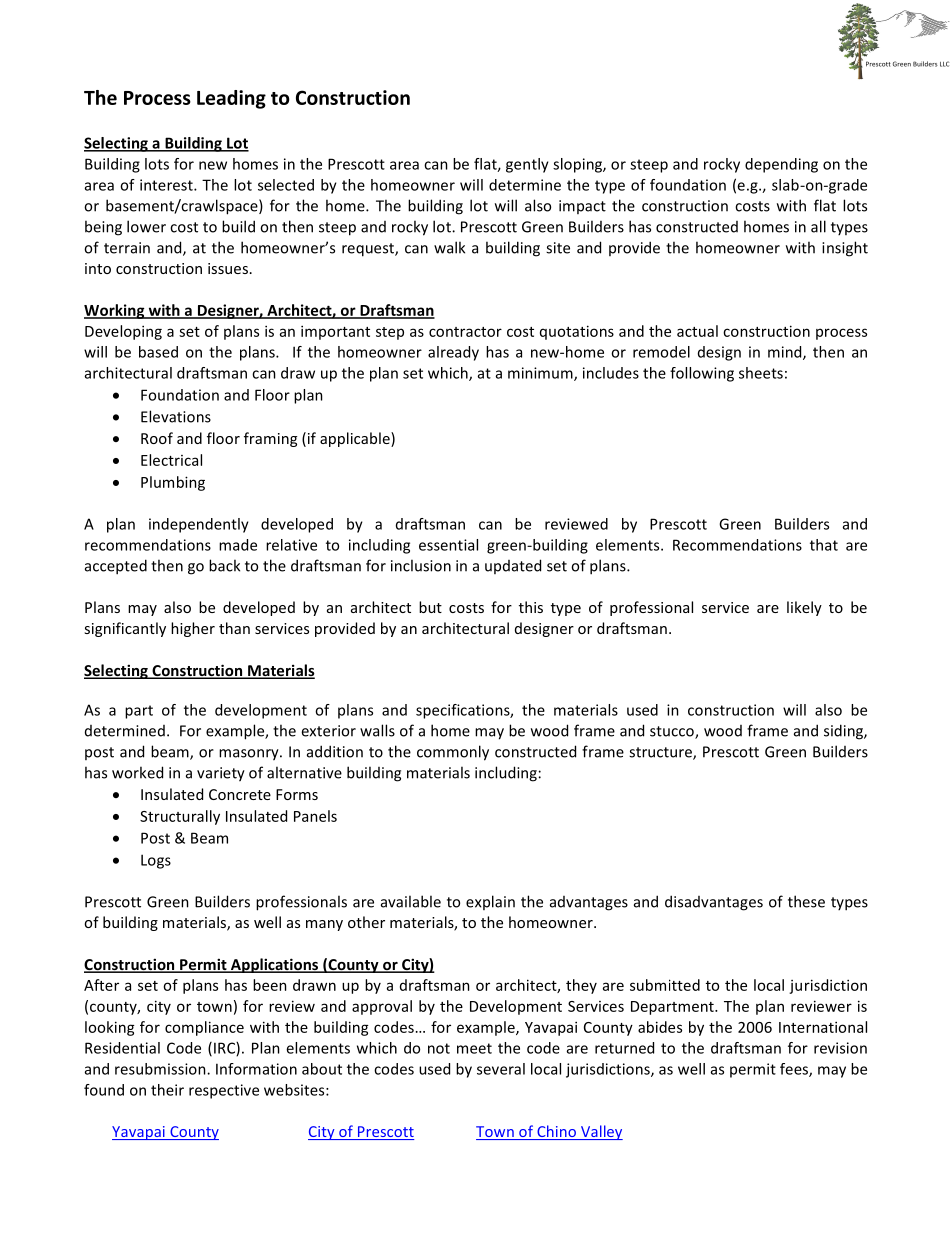  Describe the element at coordinates (840, 1048) in the document. I see `revision` at that location.
